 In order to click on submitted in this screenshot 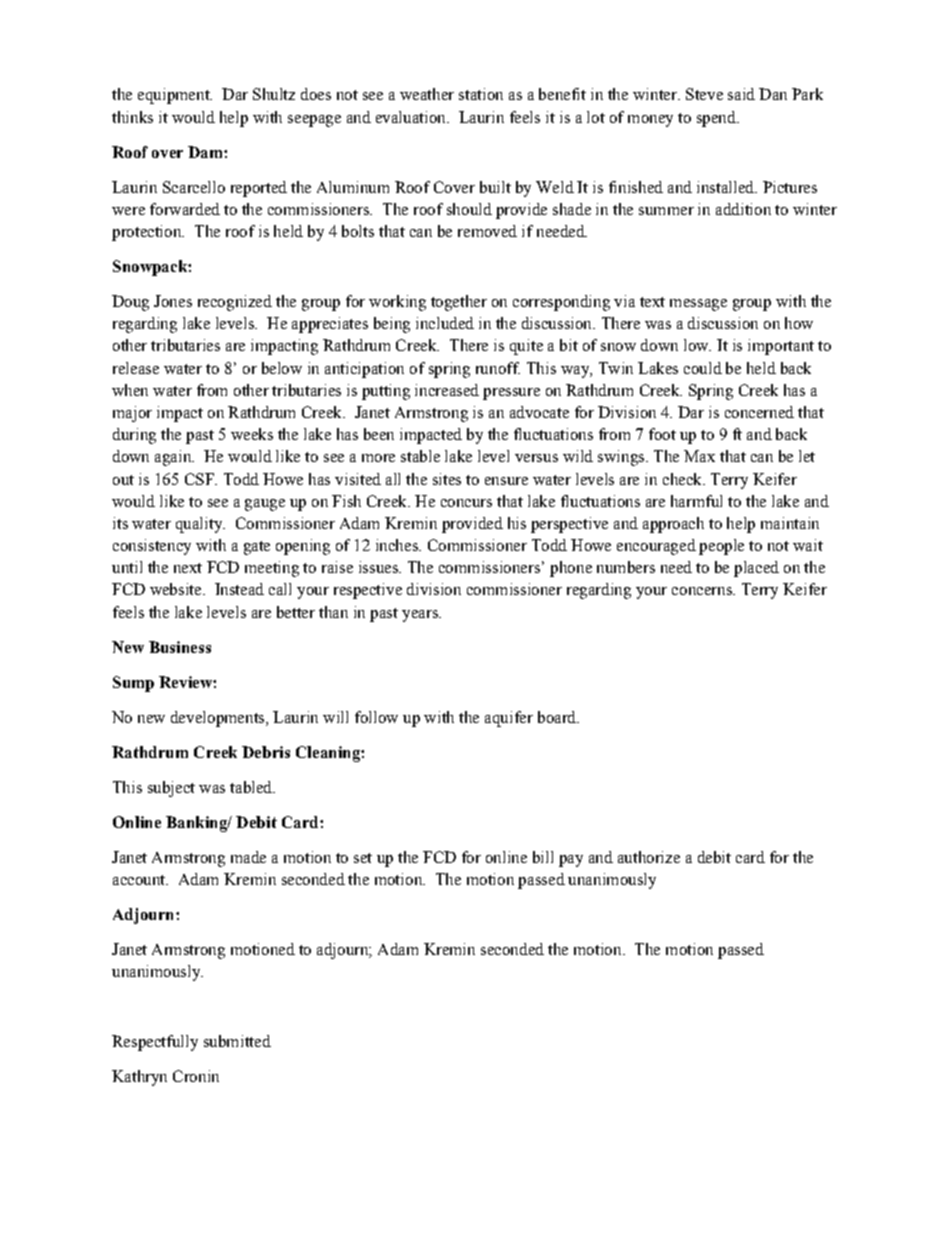, I will do `click(237, 1041)`.
